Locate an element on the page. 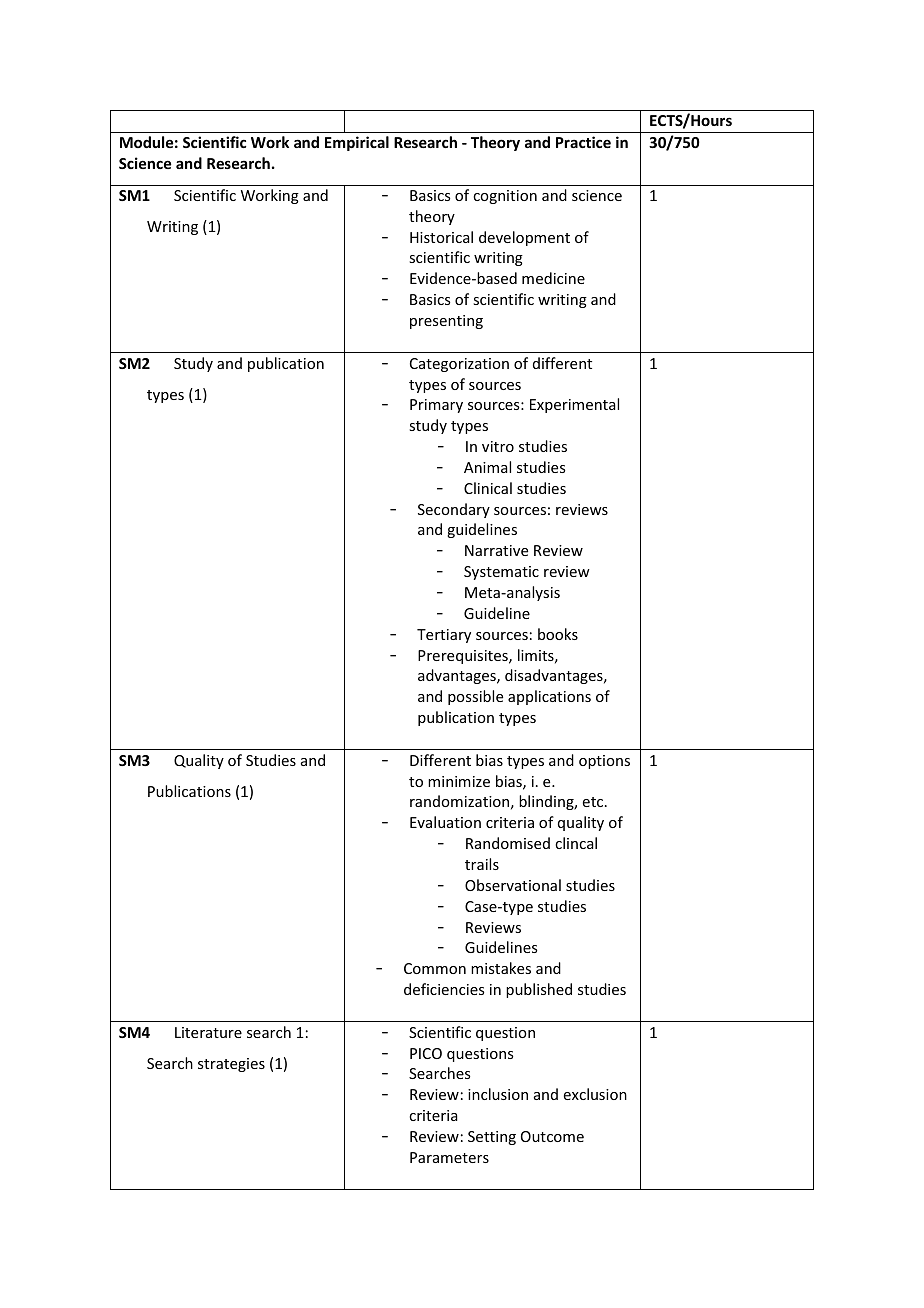  Parameters is located at coordinates (449, 1157).
